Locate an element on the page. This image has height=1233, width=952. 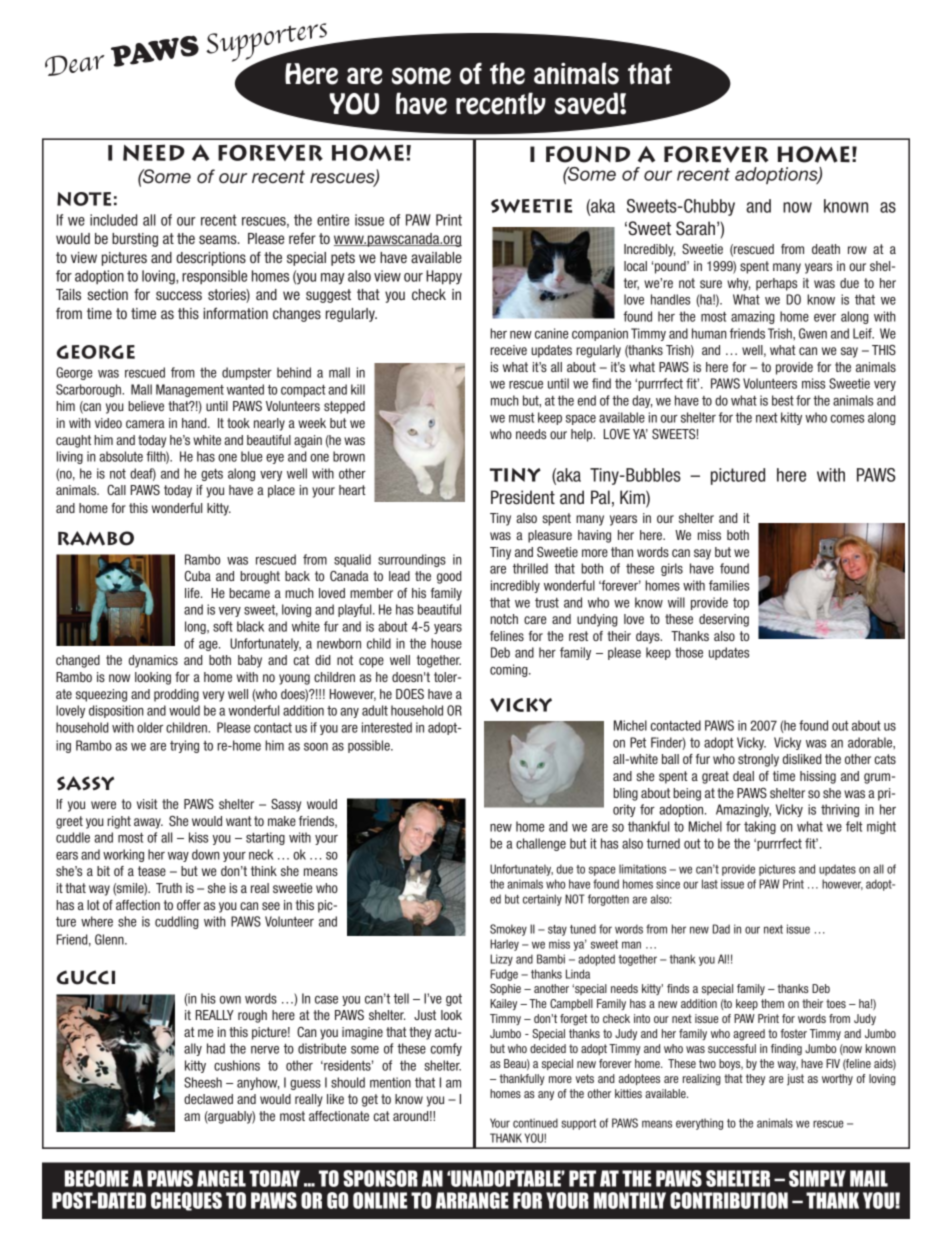
ARRANGE is located at coordinates (472, 1200).
